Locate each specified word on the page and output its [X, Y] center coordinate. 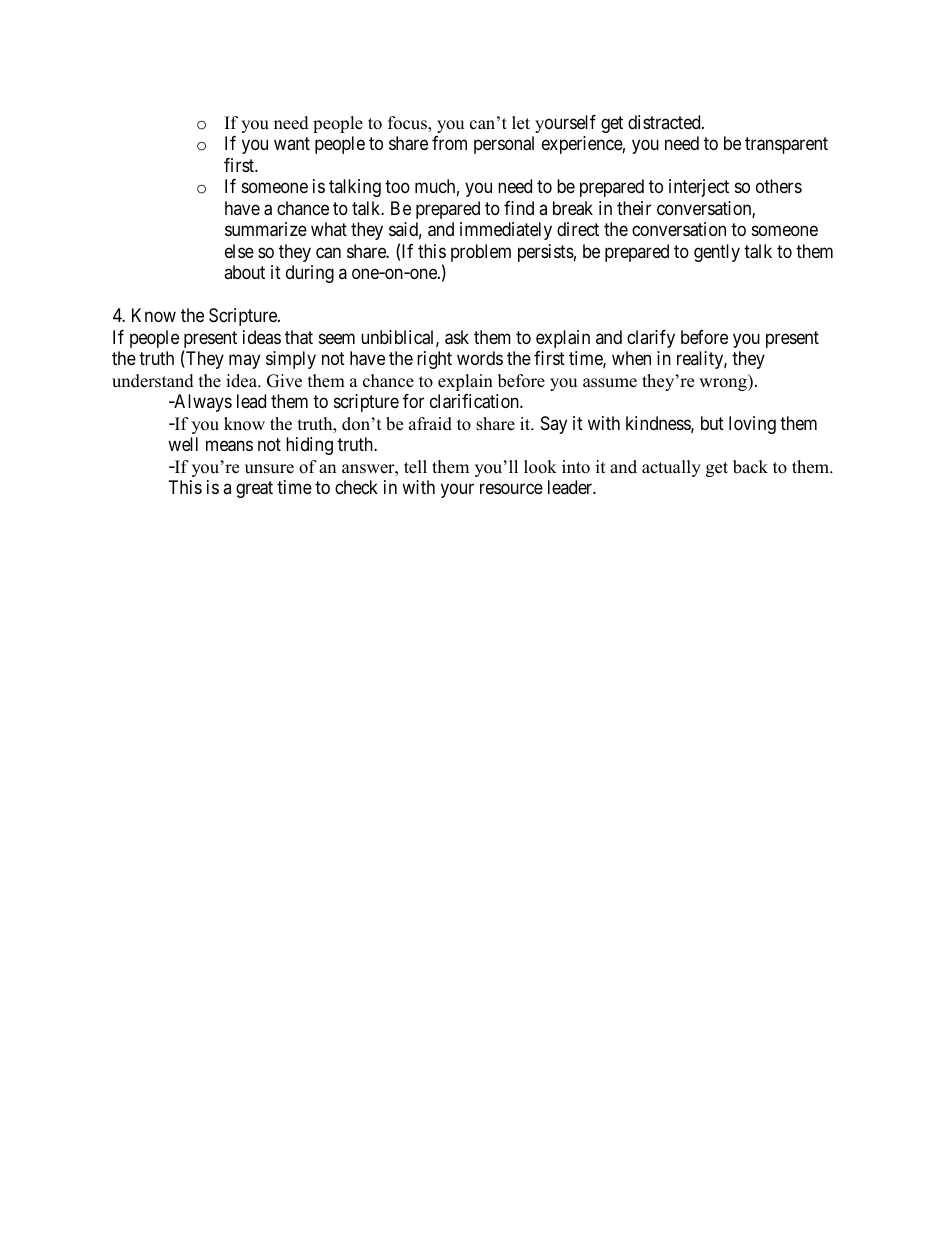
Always [202, 403]
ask [457, 337]
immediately [506, 231]
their [634, 208]
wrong [724, 384]
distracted [665, 122]
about [244, 272]
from [449, 143]
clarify [651, 339]
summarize [266, 229]
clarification [475, 401]
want [292, 144]
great [254, 489]
